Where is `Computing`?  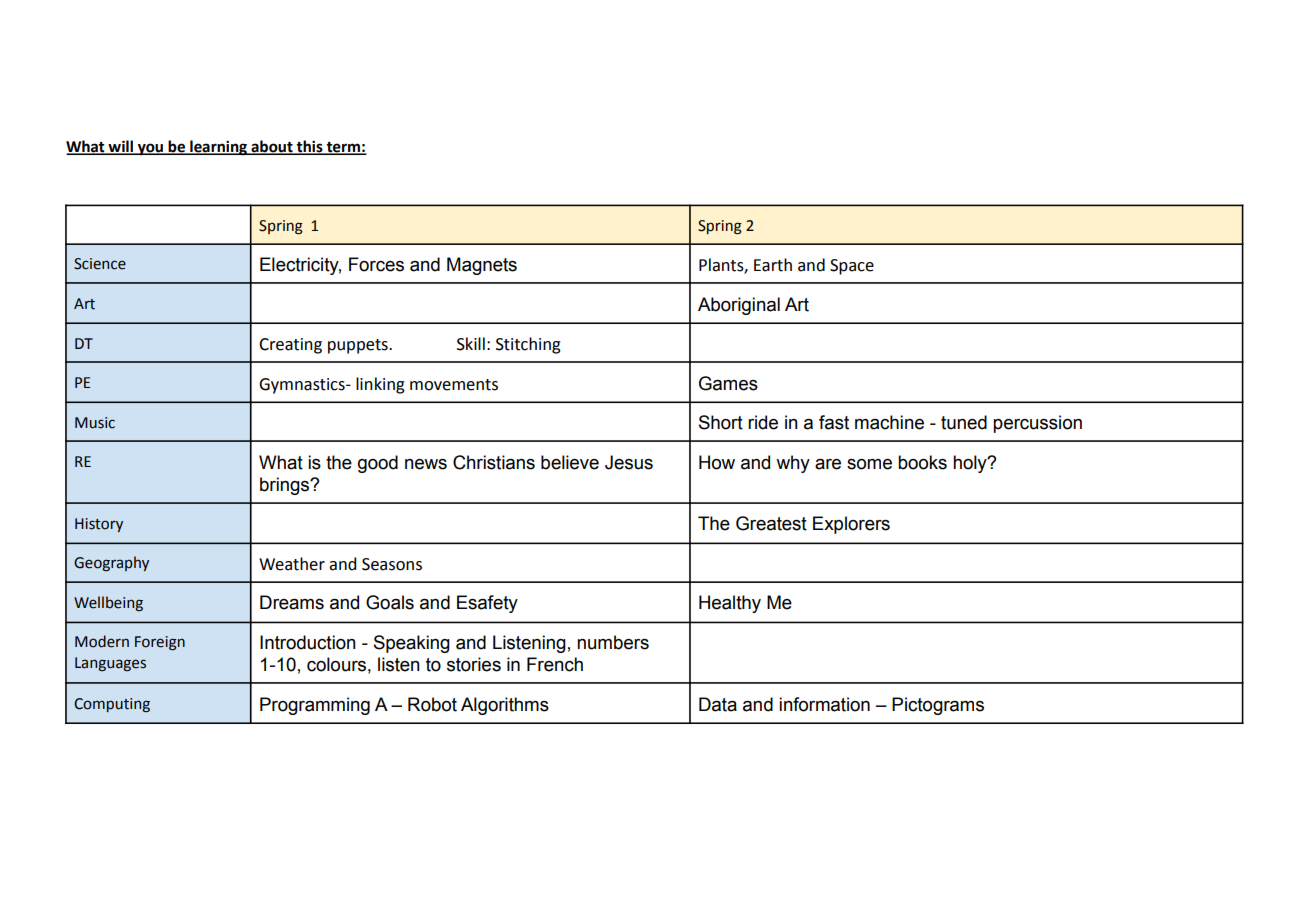
Computing is located at coordinates (112, 705).
